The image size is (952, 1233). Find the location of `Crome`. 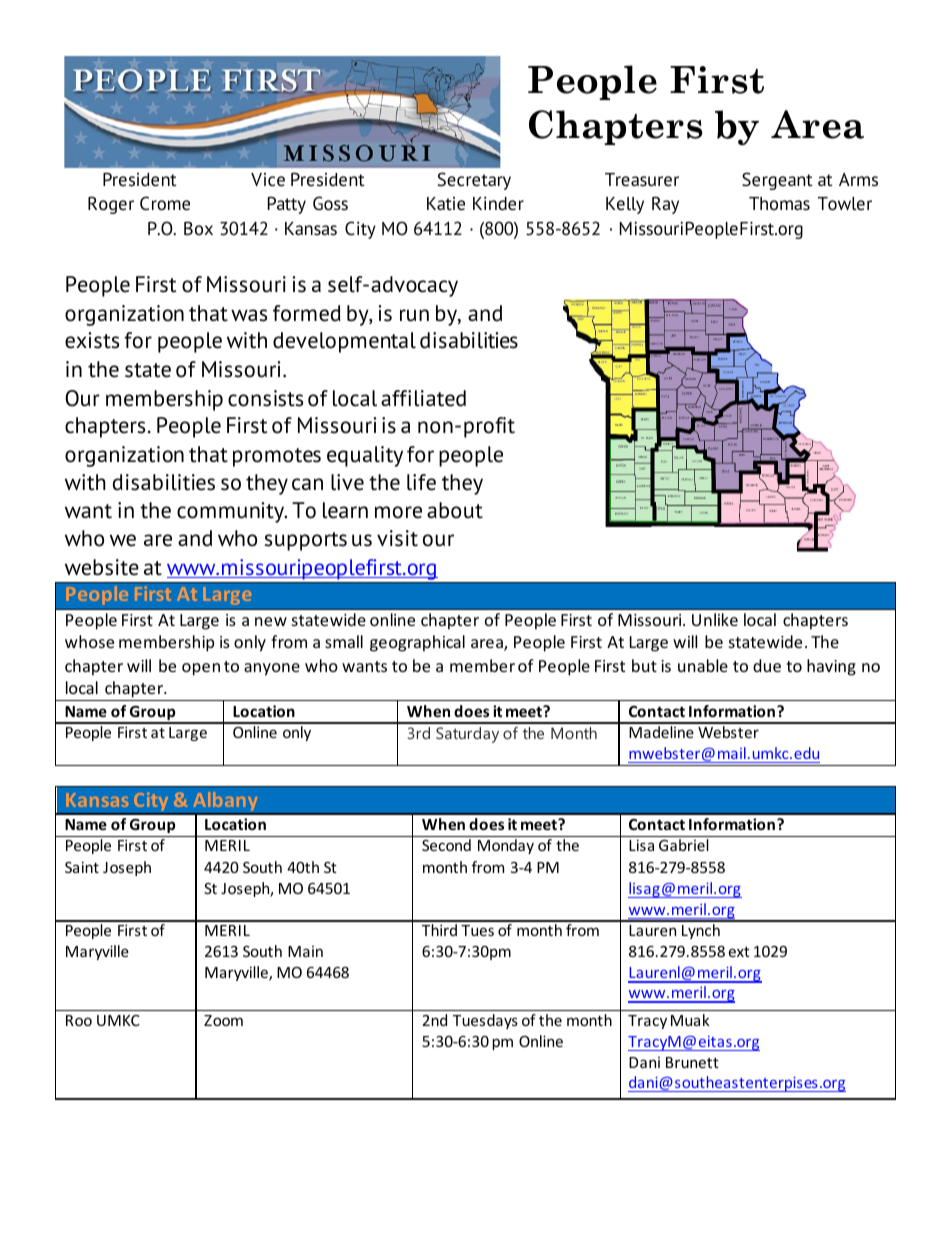

Crome is located at coordinates (165, 203).
